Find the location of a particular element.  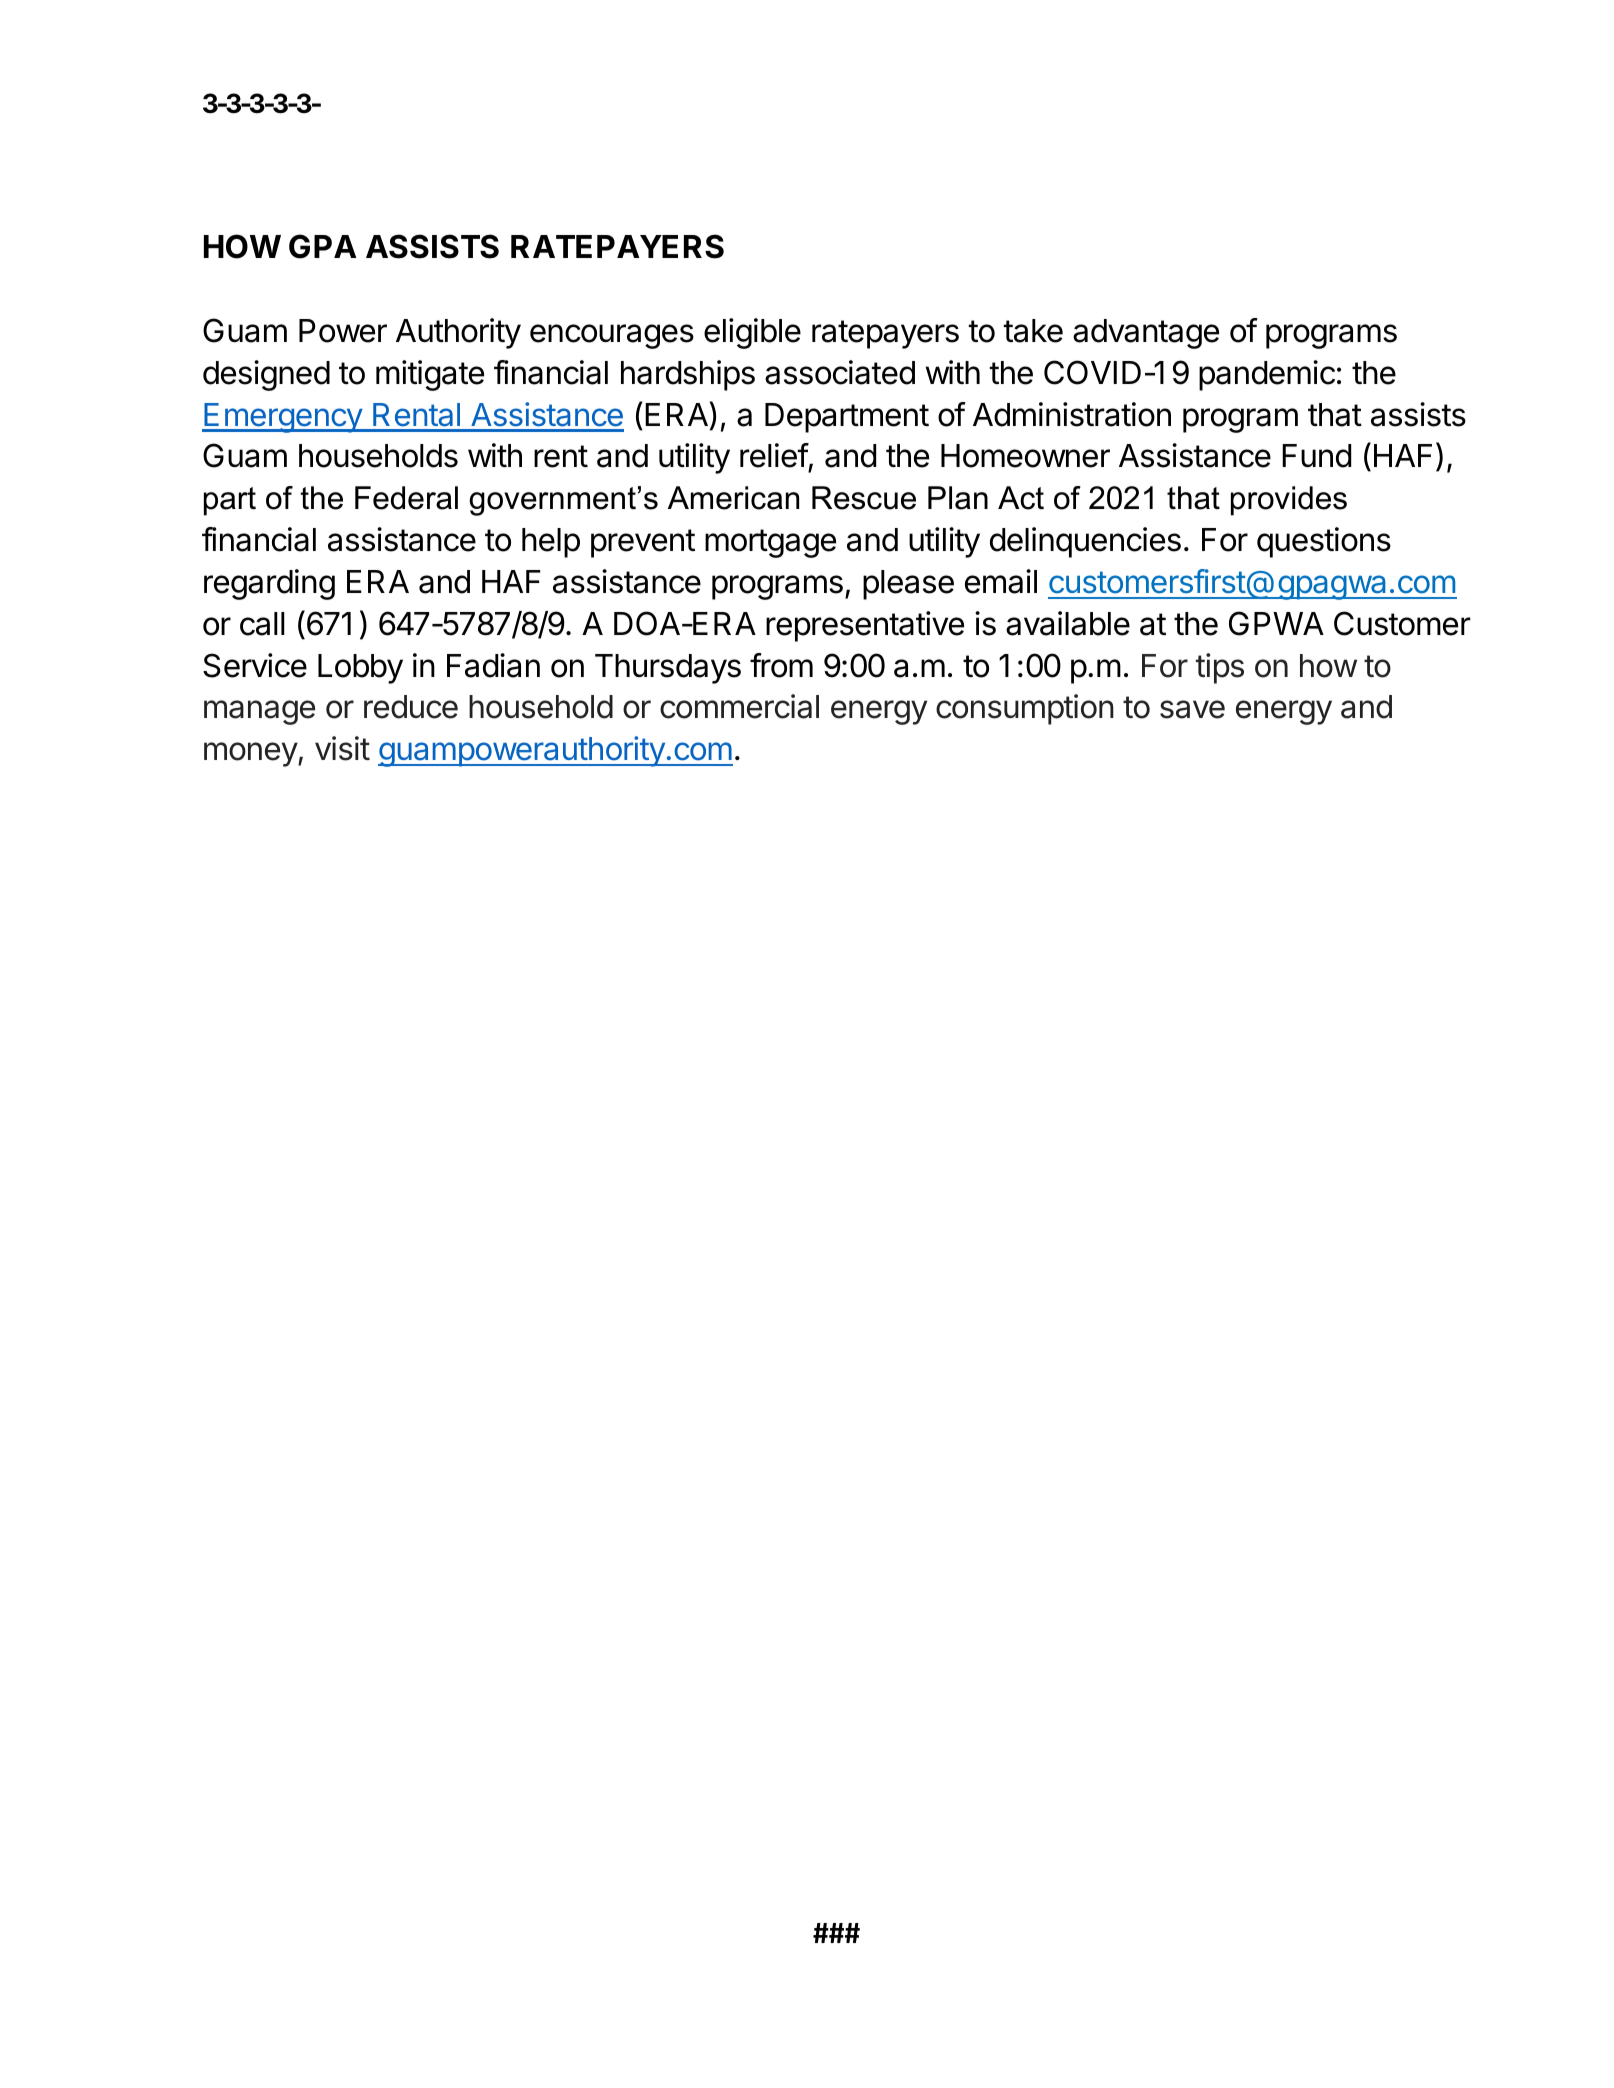

representative is located at coordinates (865, 626).
